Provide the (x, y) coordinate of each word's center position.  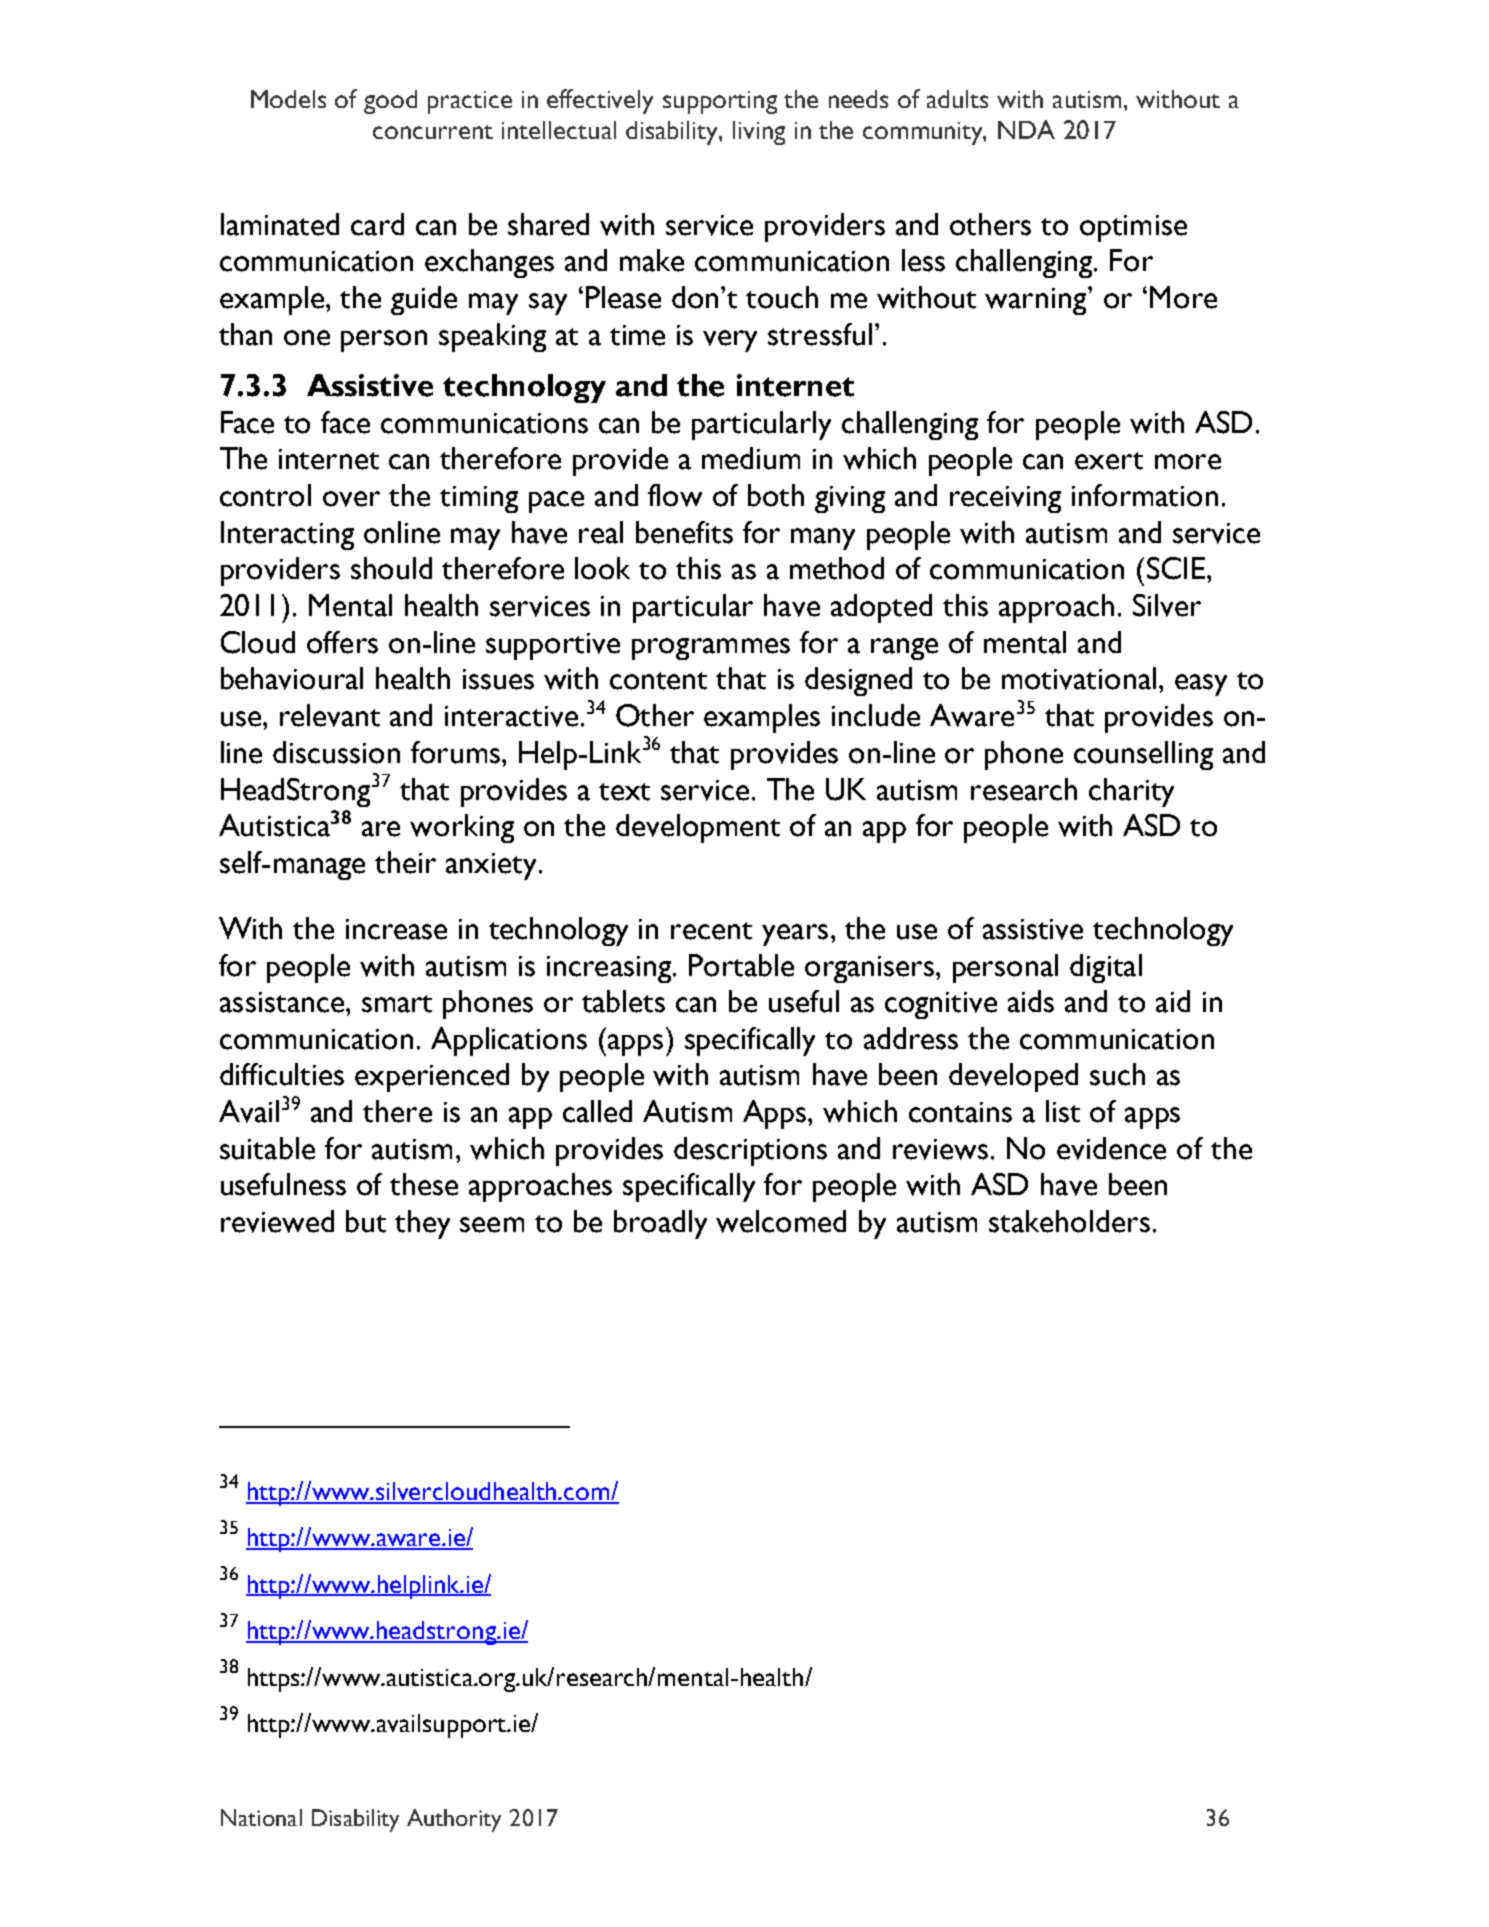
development (698, 828)
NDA (1026, 129)
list (1063, 1111)
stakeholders (1069, 1221)
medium (751, 458)
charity (1131, 792)
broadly (660, 1224)
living (759, 133)
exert (1109, 461)
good (390, 102)
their (405, 862)
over (351, 499)
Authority (454, 1820)
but (366, 1221)
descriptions (750, 1151)
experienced (432, 1077)
